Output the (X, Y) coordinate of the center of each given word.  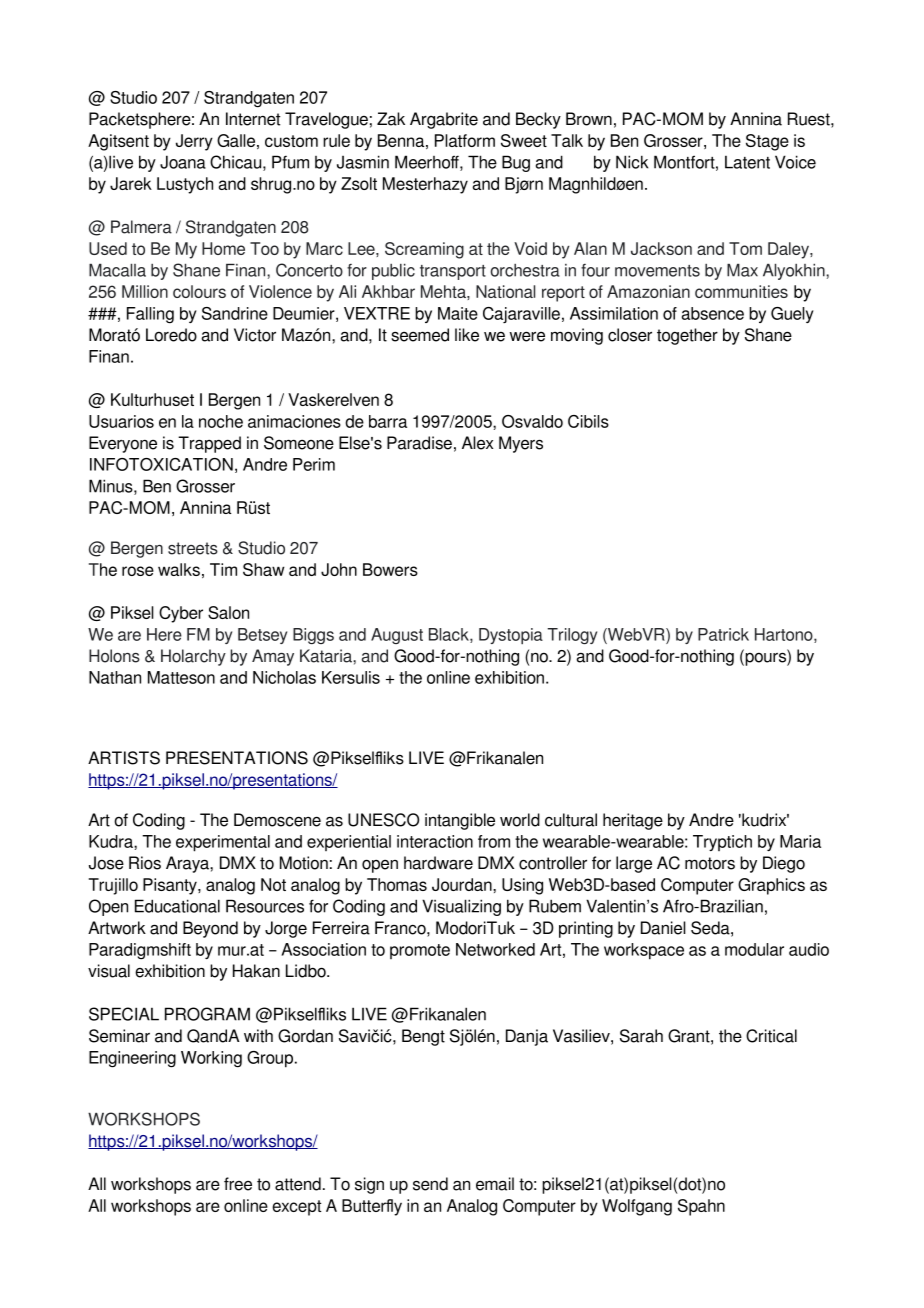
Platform (465, 140)
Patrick (723, 634)
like (467, 335)
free (238, 1184)
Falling (150, 315)
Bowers (390, 569)
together (687, 336)
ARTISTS (124, 758)
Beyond (210, 929)
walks (179, 569)
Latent (747, 162)
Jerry (194, 142)
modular (754, 949)
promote (420, 951)
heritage (633, 821)
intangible (460, 821)
